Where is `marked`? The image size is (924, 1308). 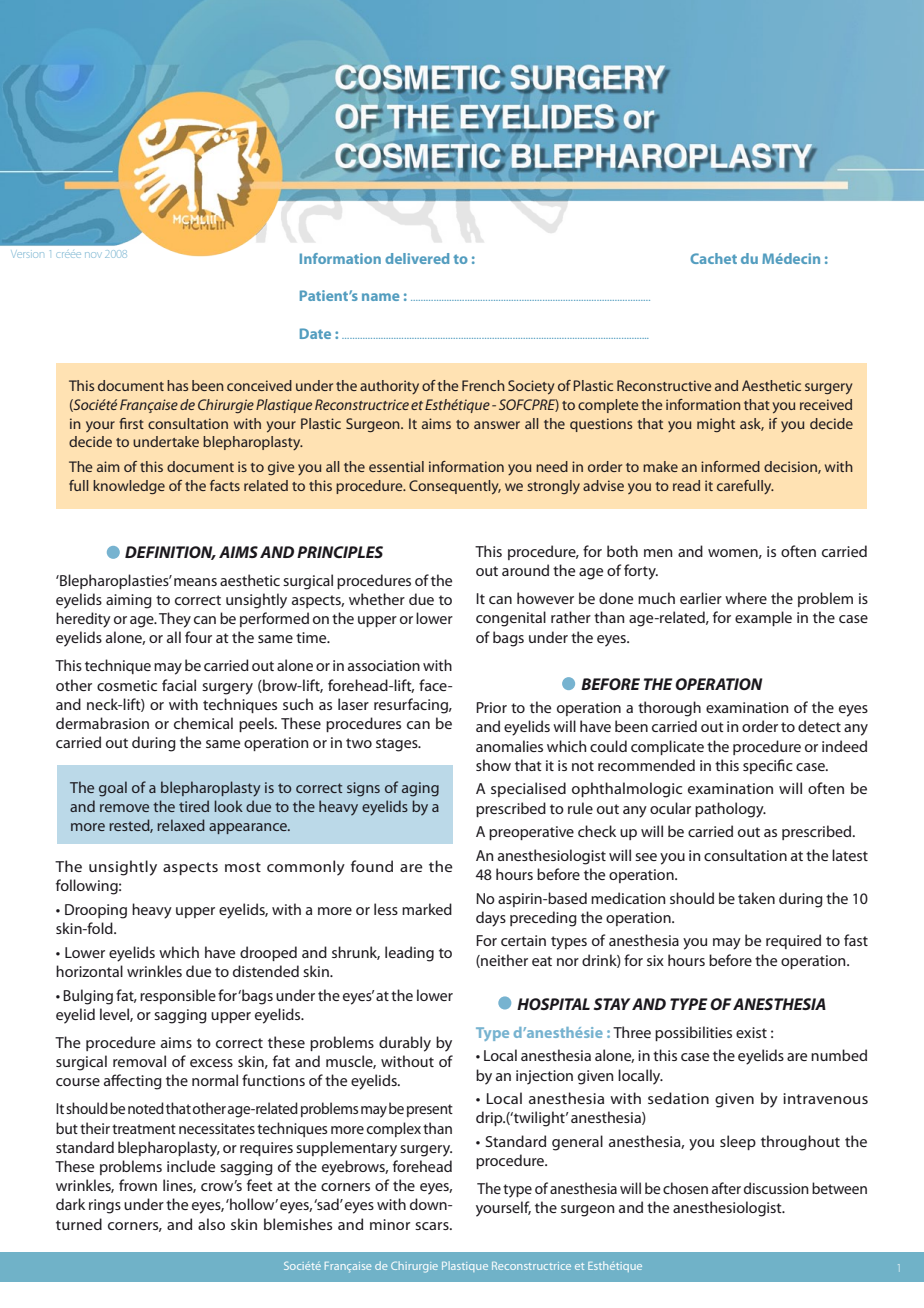
marked is located at coordinates (427, 909).
